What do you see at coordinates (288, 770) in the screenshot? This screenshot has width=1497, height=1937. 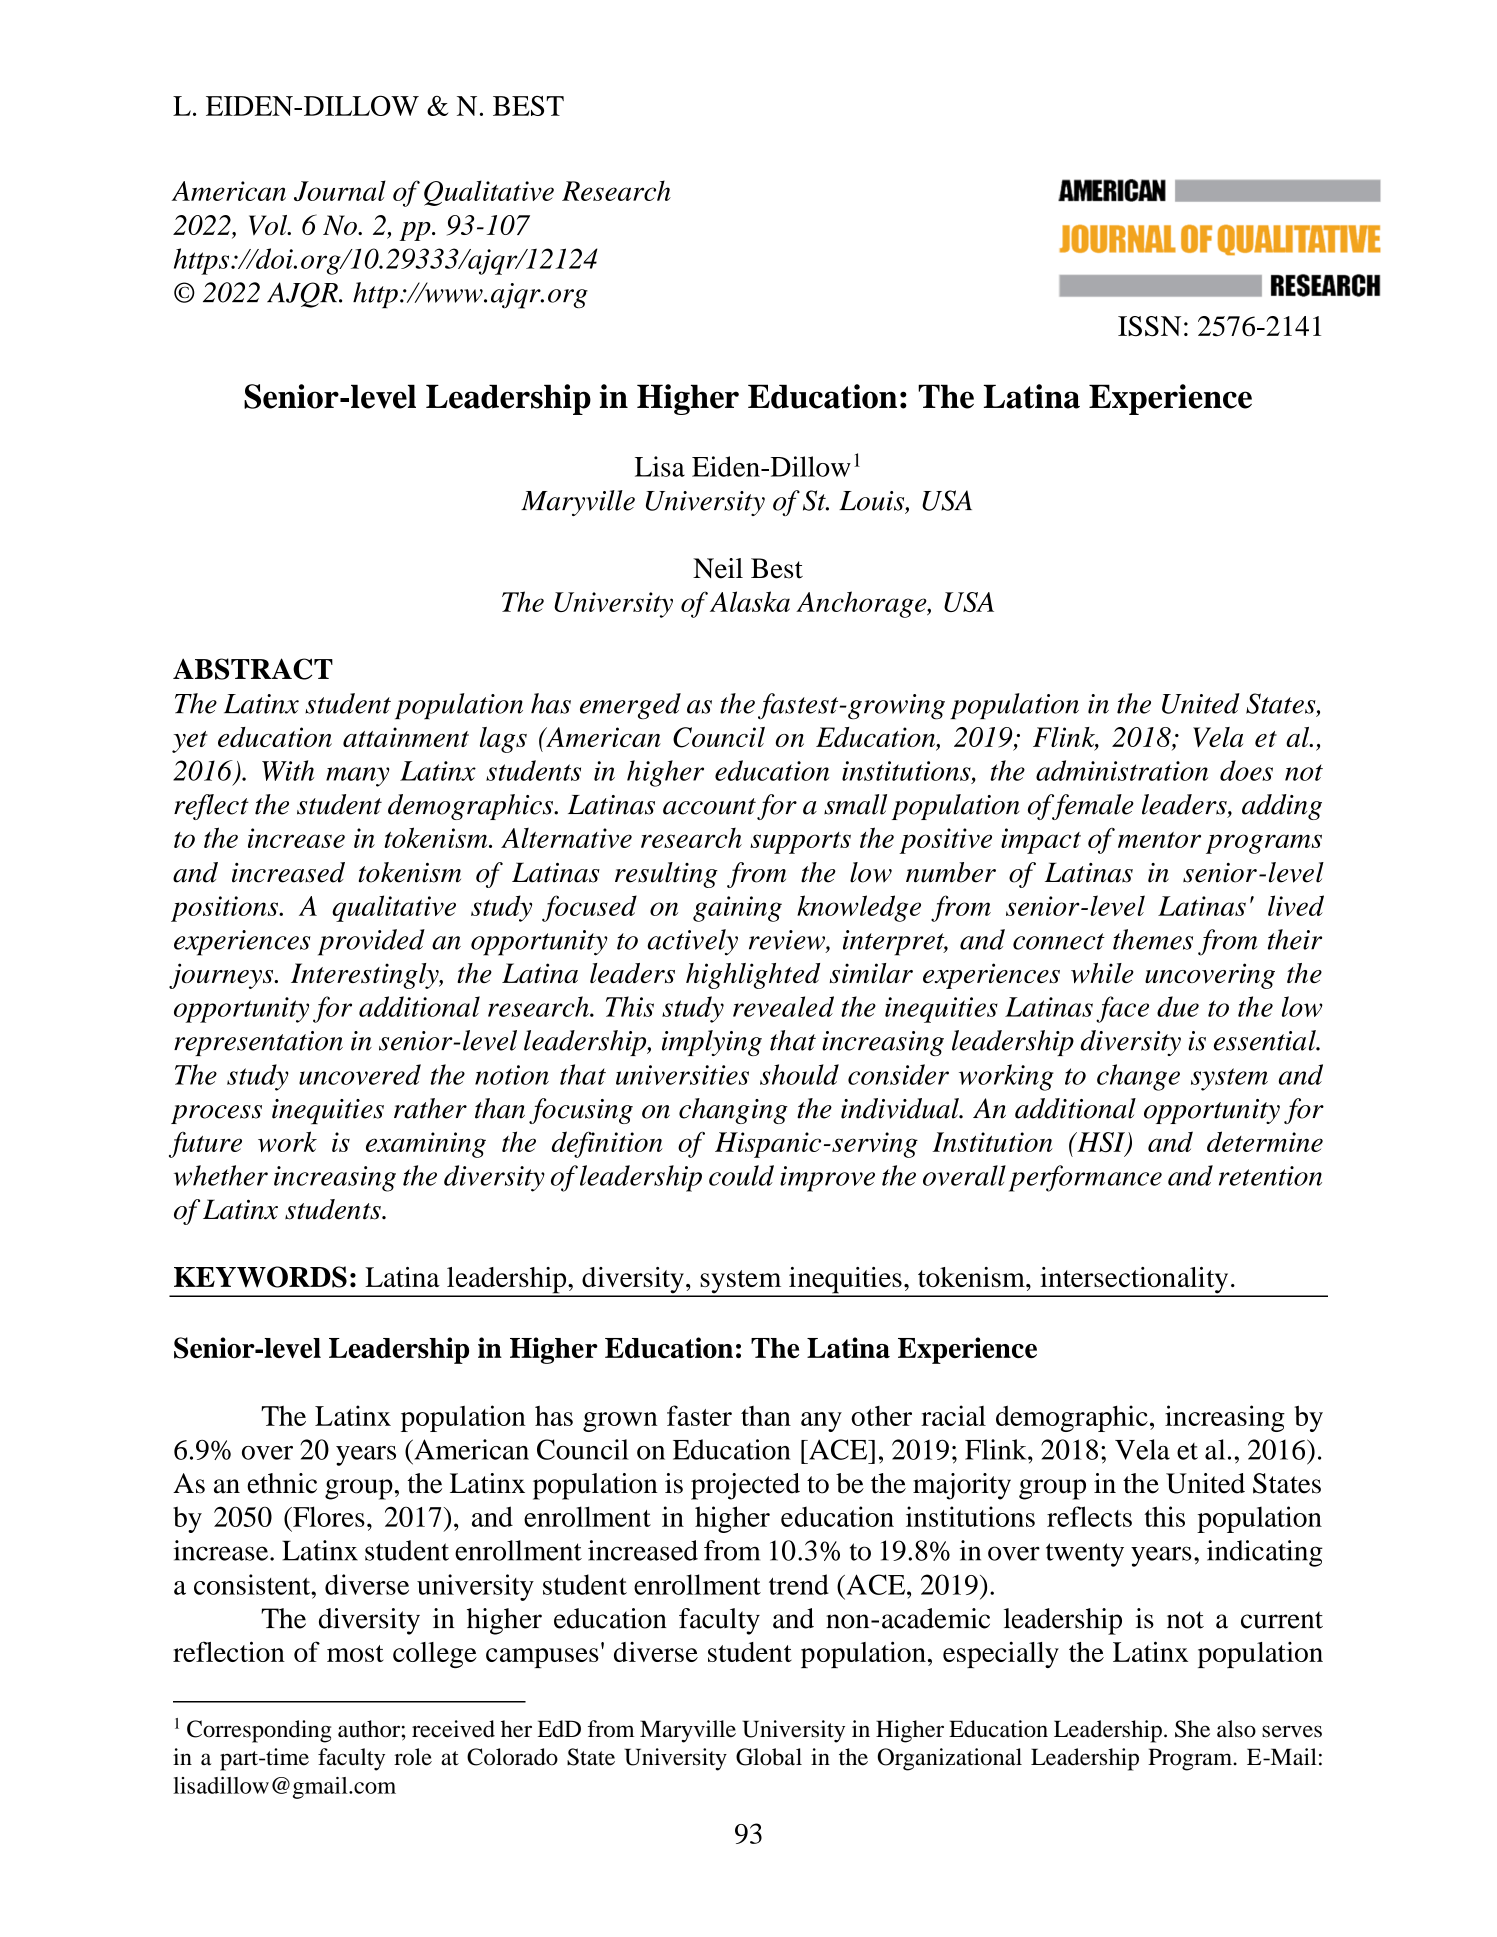 I see `With` at bounding box center [288, 770].
